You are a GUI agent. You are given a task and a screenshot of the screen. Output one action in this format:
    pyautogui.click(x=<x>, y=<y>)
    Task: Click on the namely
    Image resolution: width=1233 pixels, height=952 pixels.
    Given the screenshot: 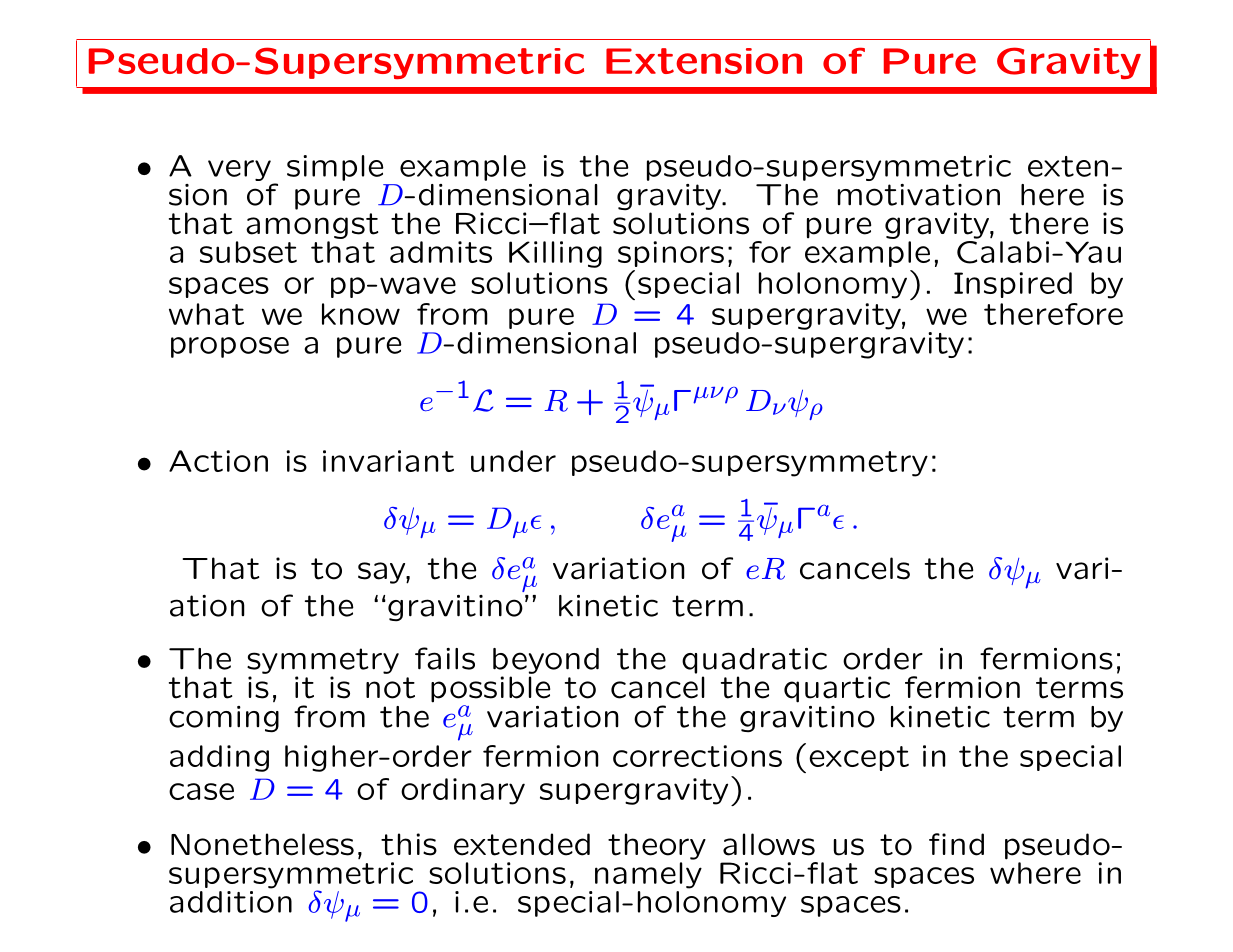 What is the action you would take?
    pyautogui.click(x=648, y=875)
